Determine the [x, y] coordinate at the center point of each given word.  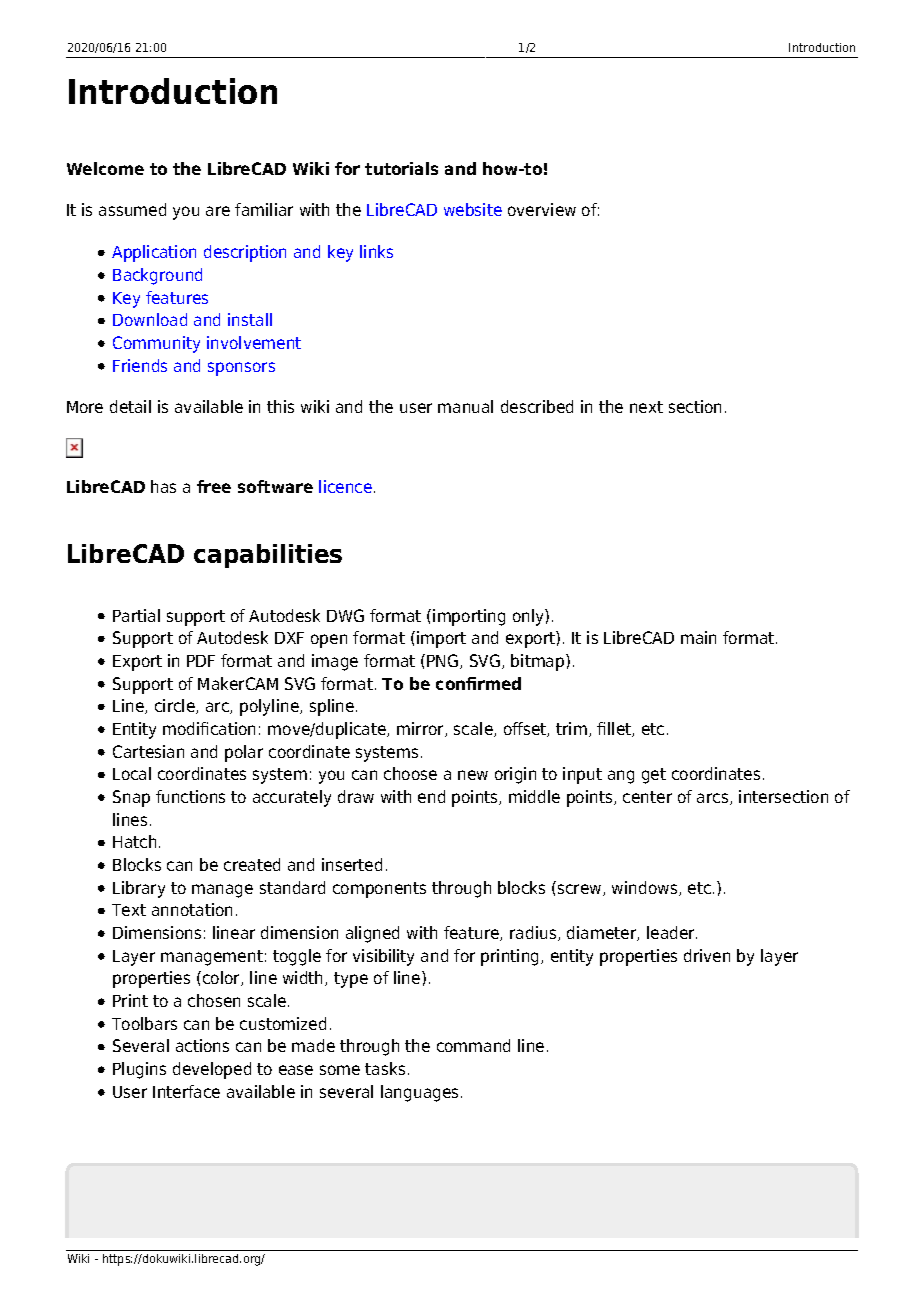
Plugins [139, 1070]
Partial [136, 615]
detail [130, 406]
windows [646, 888]
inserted [352, 864]
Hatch [134, 841]
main [698, 637]
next [646, 407]
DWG [345, 615]
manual [465, 406]
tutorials [401, 168]
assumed [132, 209]
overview [542, 209]
